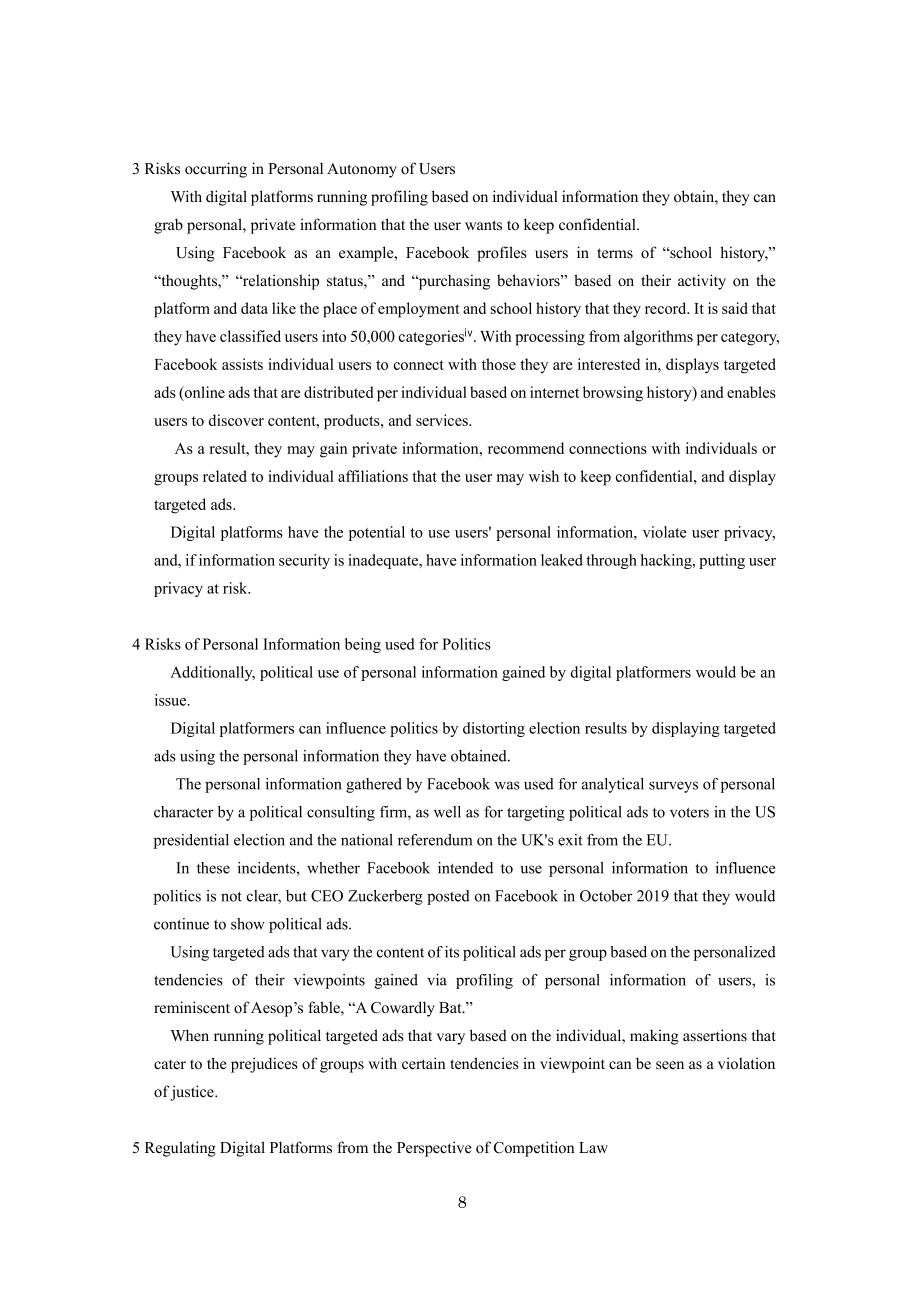  I want to click on not, so click(231, 897).
